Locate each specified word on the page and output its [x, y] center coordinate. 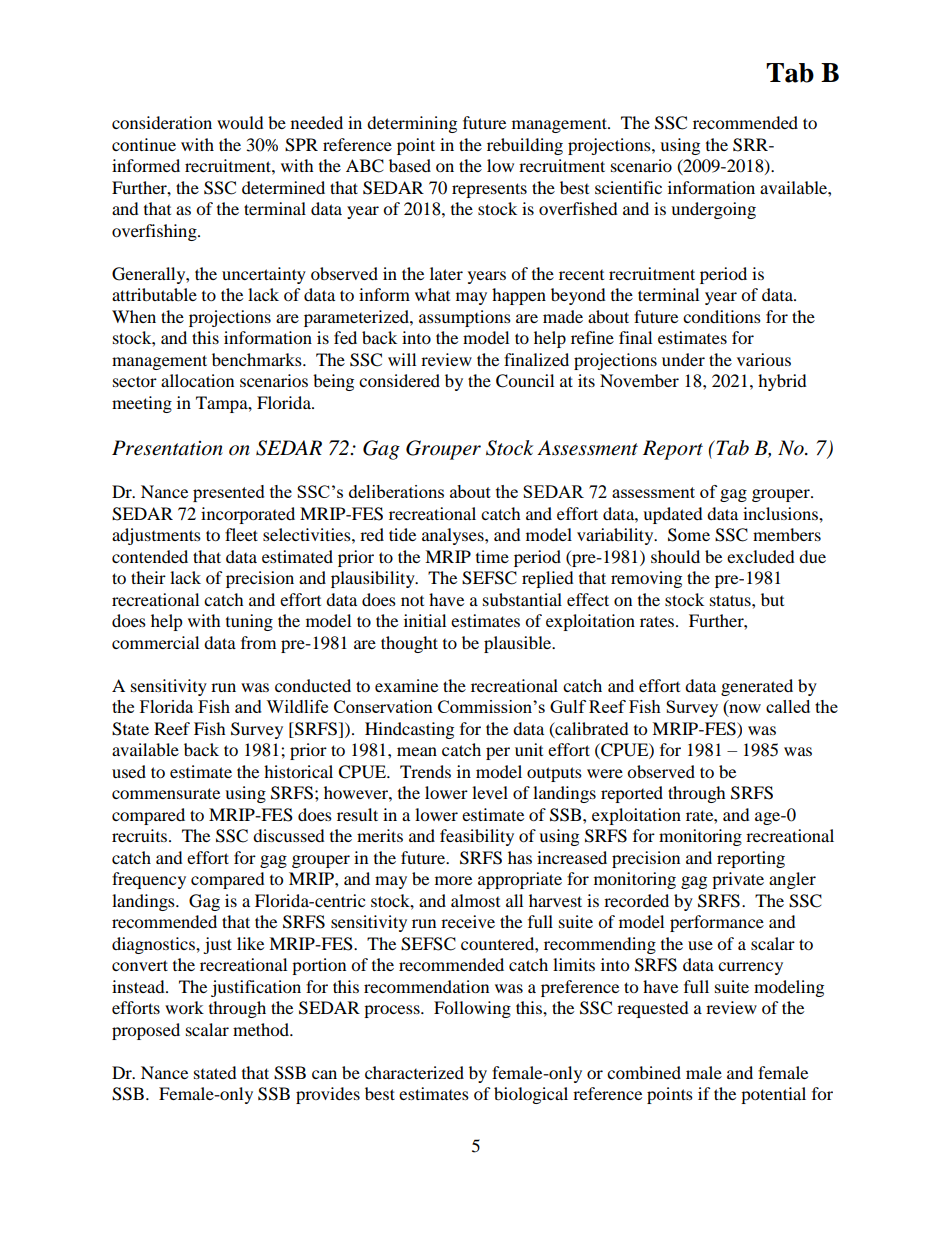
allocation [197, 380]
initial [425, 620]
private [738, 880]
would [240, 122]
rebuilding [525, 146]
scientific [628, 187]
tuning [249, 622]
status [731, 600]
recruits [141, 835]
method [262, 1029]
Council [525, 381]
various [764, 359]
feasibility [477, 837]
